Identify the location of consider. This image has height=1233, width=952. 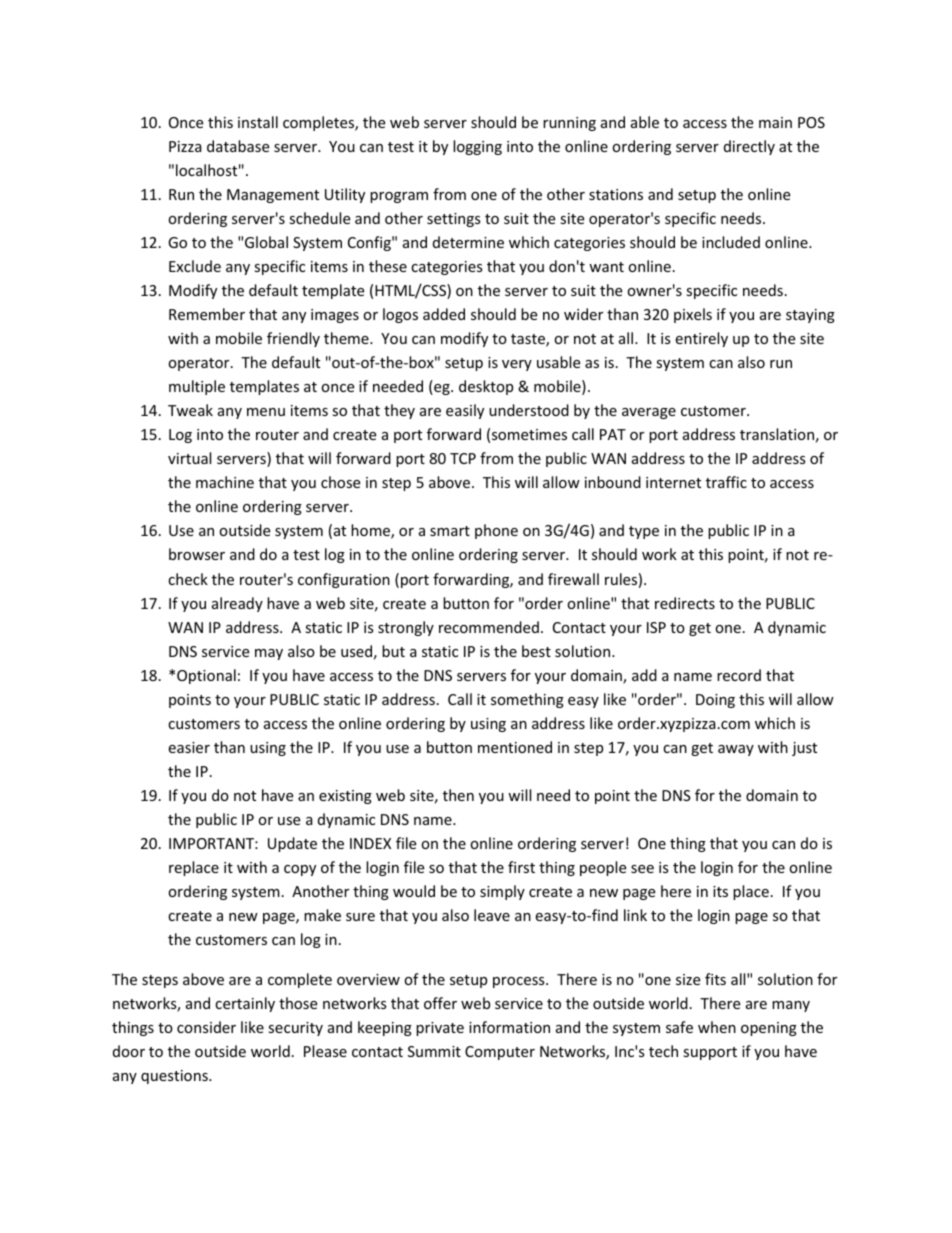
(206, 1027).
